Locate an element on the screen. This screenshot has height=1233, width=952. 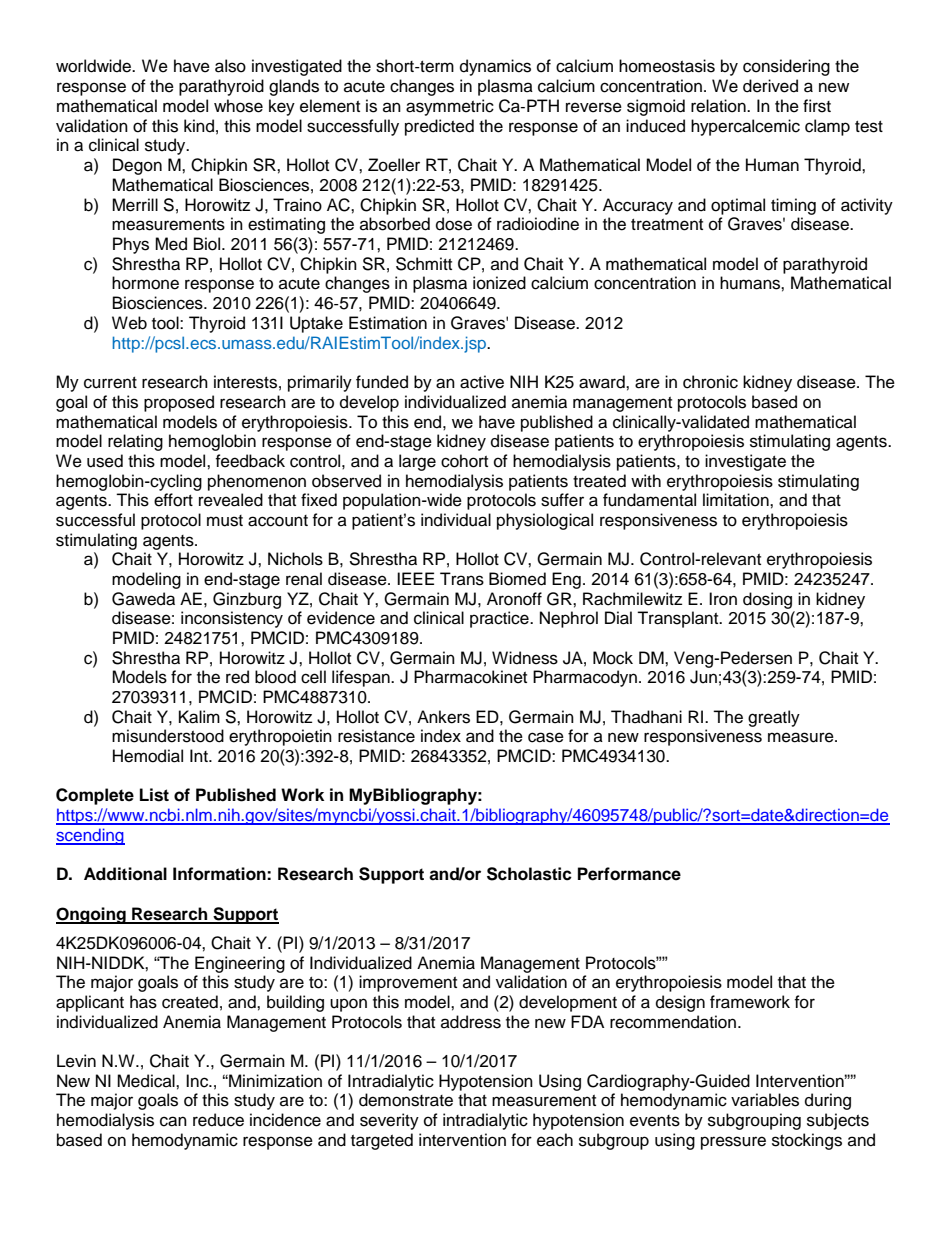
limitation is located at coordinates (737, 500).
